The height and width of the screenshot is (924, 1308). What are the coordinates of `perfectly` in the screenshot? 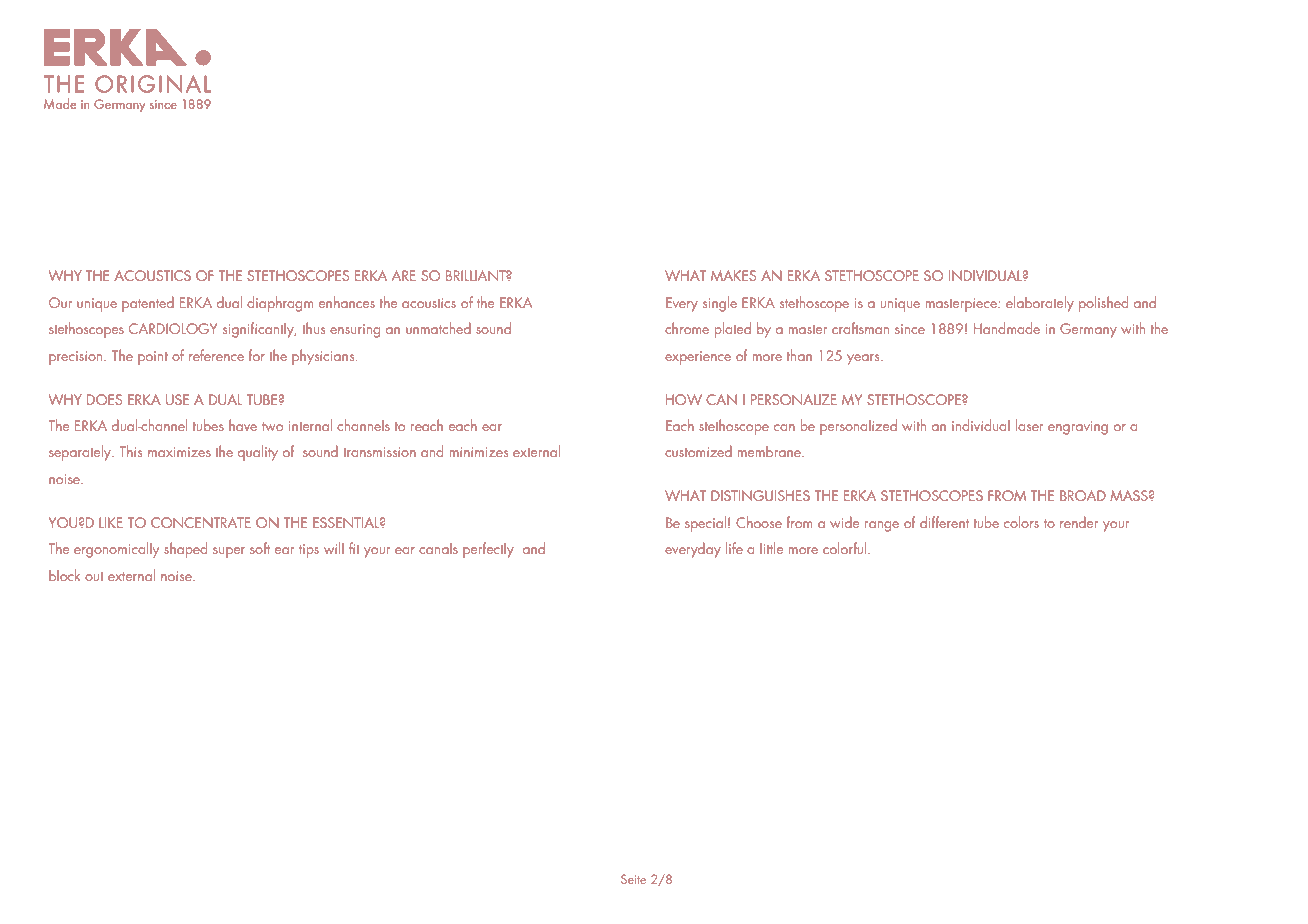 It's located at (488, 550).
